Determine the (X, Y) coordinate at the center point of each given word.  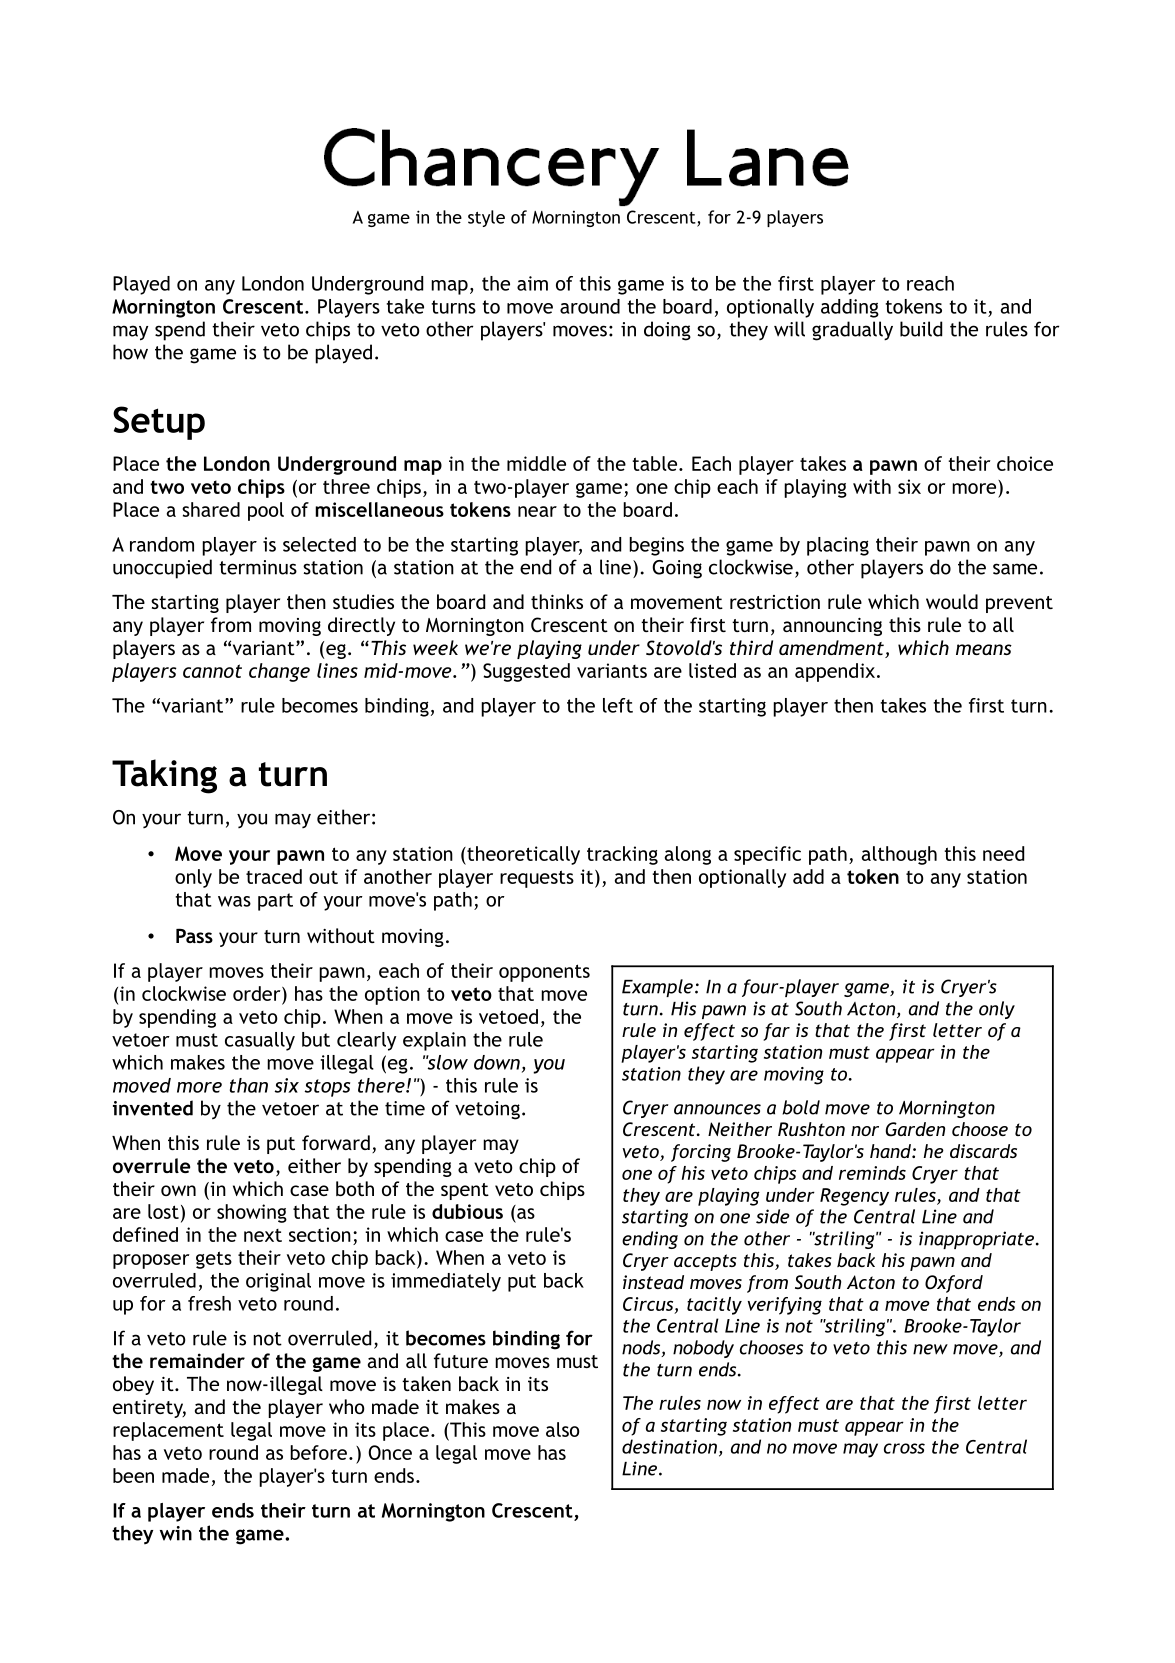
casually (260, 1041)
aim (532, 283)
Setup (159, 423)
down (497, 1062)
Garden (915, 1129)
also (563, 1429)
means (984, 649)
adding (850, 308)
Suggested (526, 672)
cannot (212, 671)
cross (904, 1448)
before (318, 1452)
